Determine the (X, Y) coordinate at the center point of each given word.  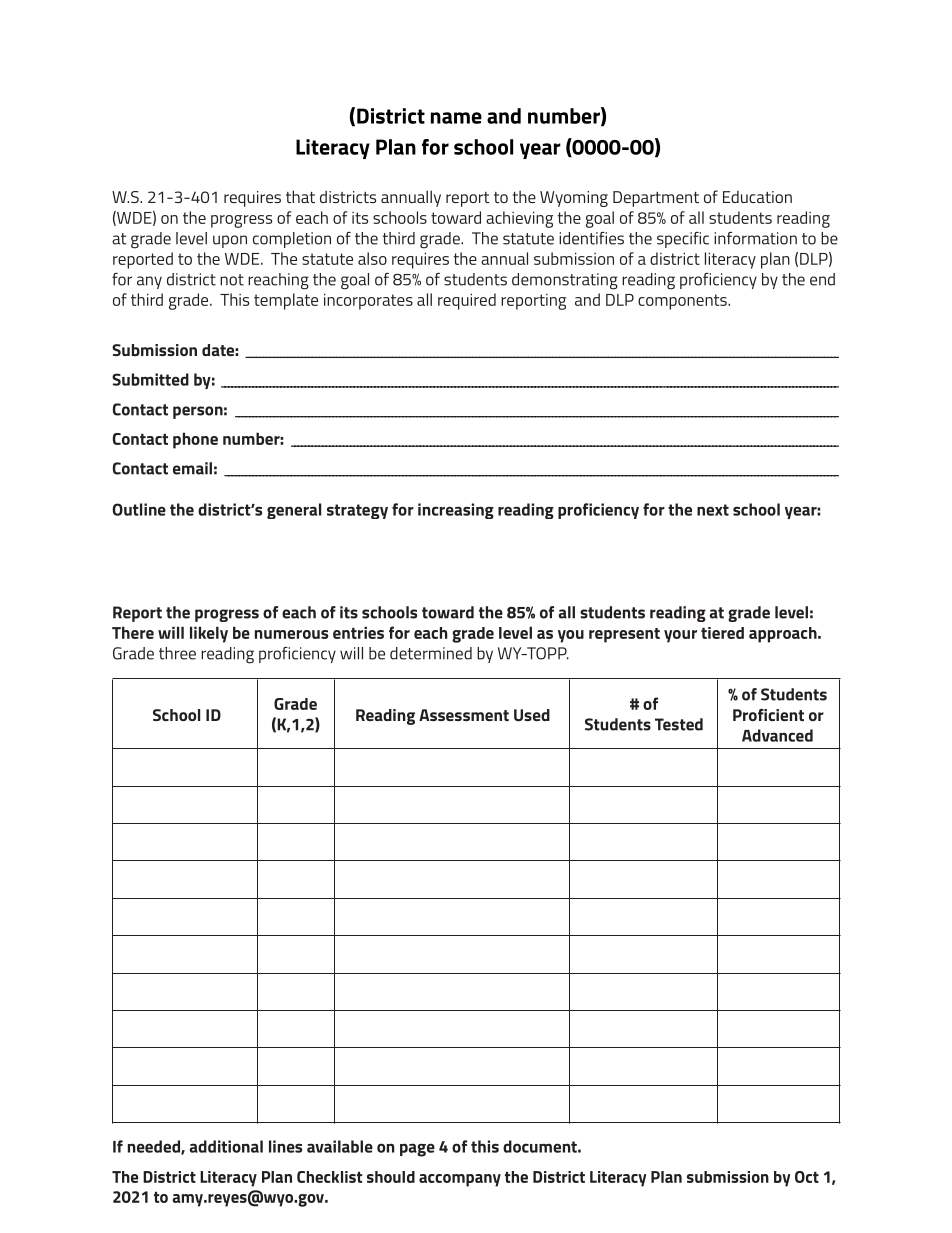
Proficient (768, 715)
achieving (519, 219)
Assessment (464, 715)
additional (226, 1146)
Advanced (777, 735)
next (713, 510)
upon (230, 241)
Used (532, 715)
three (177, 653)
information (755, 238)
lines (285, 1146)
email (192, 468)
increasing (456, 511)
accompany (460, 1180)
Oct (807, 1177)
